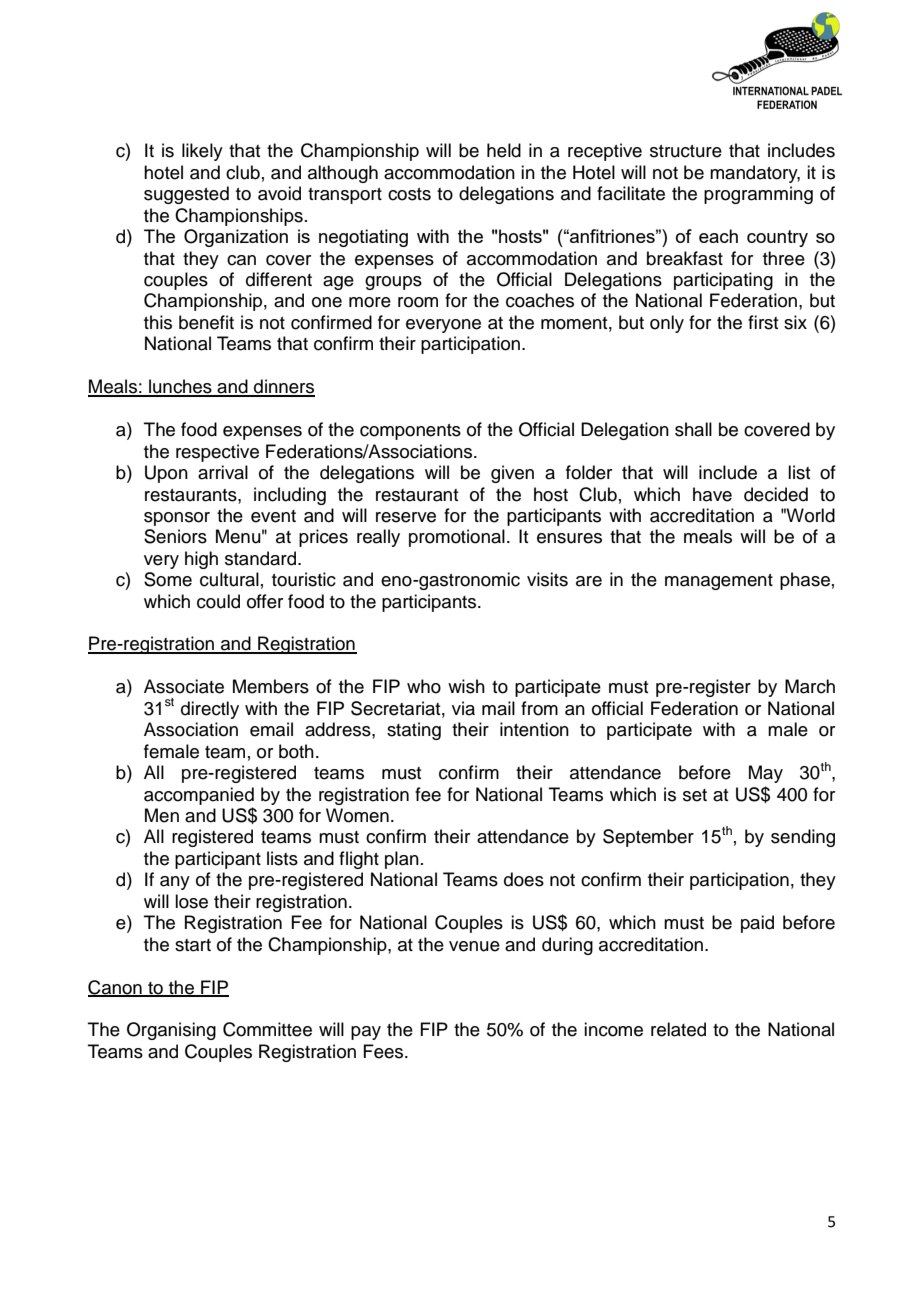  Describe the element at coordinates (758, 195) in the screenshot. I see `programming` at that location.
